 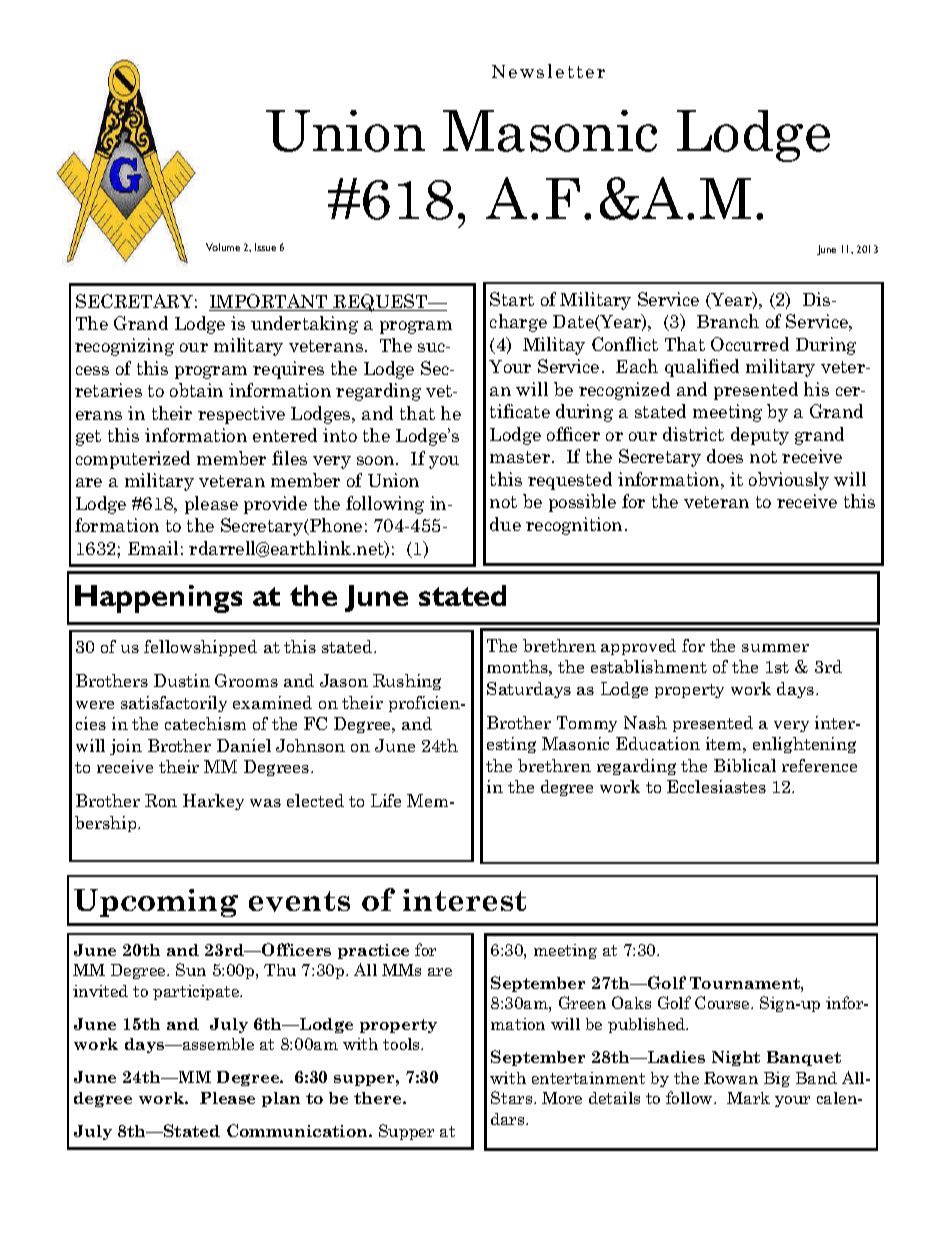 What do you see at coordinates (124, 347) in the screenshot?
I see `recognizing` at bounding box center [124, 347].
